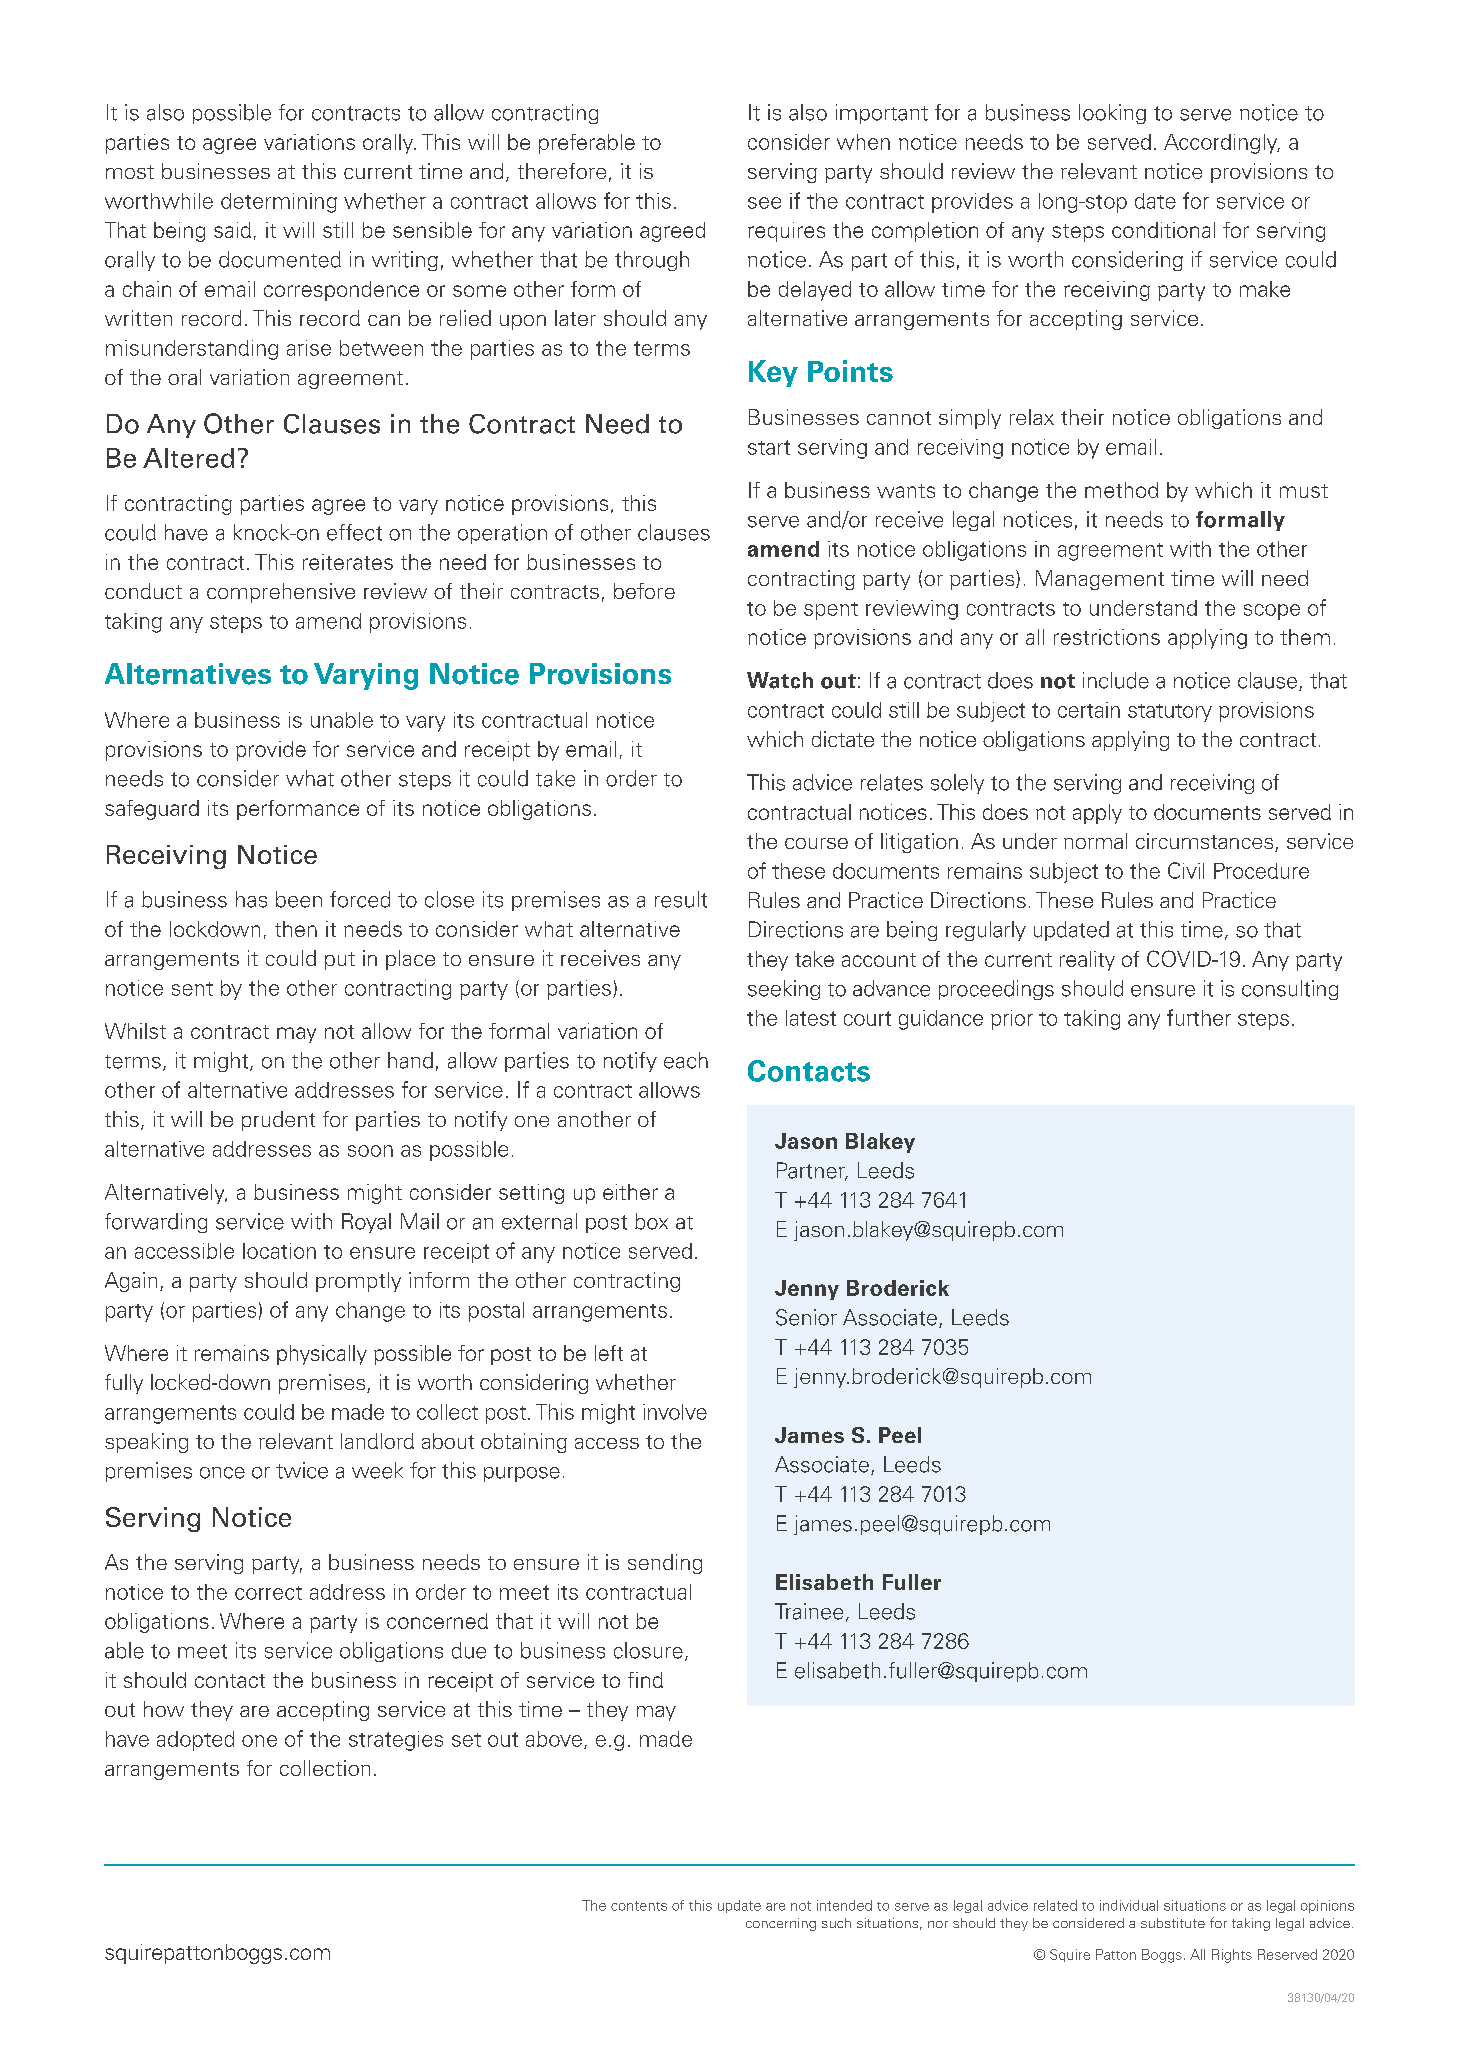 The height and width of the screenshot is (2064, 1459). I want to click on determining, so click(279, 203).
